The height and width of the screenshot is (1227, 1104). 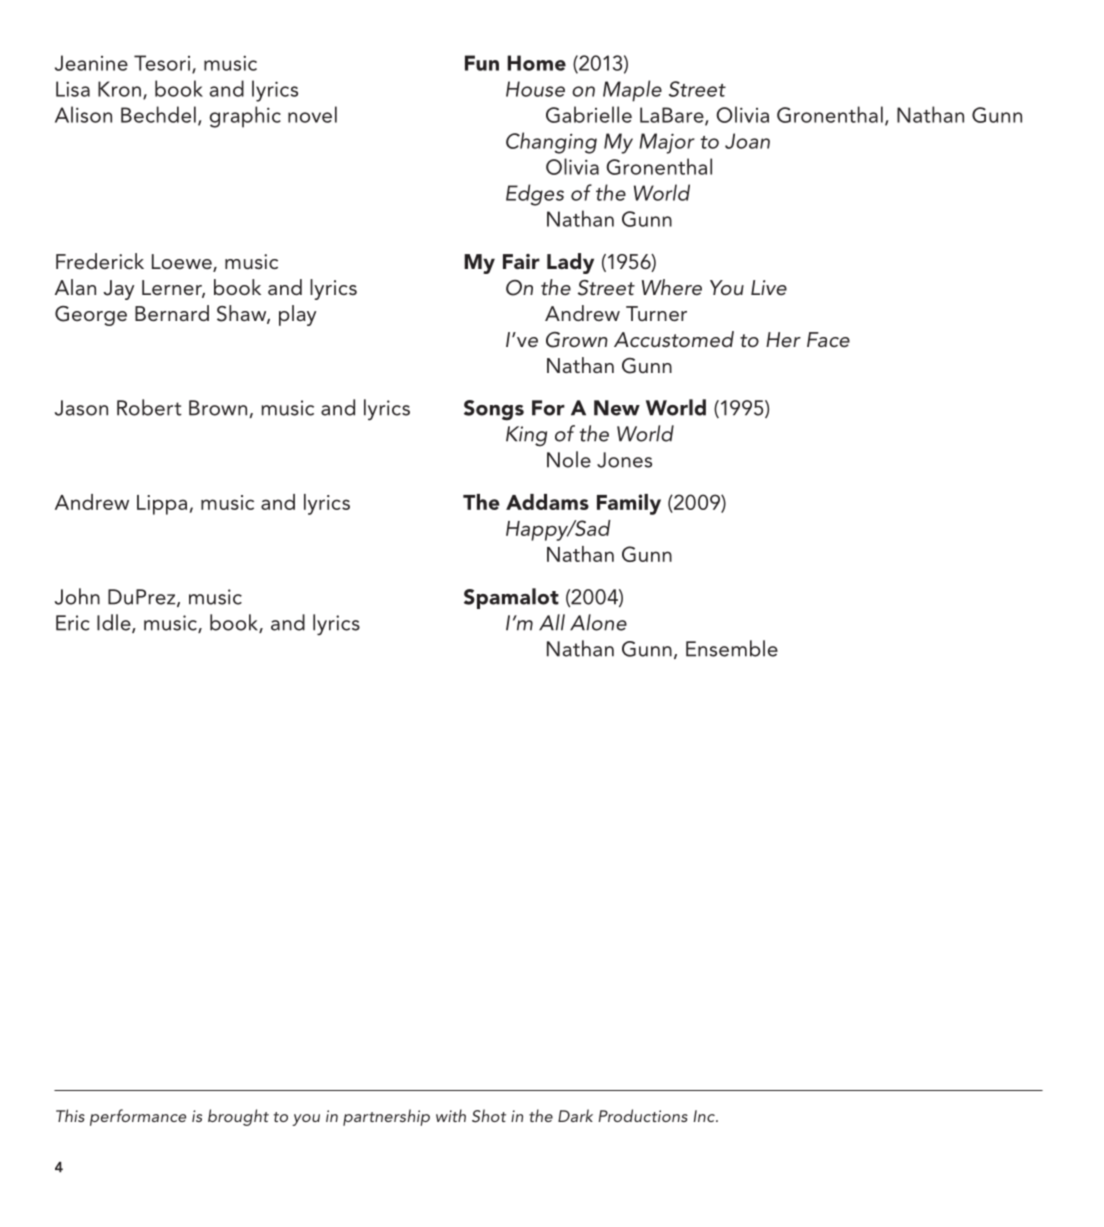 What do you see at coordinates (494, 410) in the screenshot?
I see `Songs` at bounding box center [494, 410].
